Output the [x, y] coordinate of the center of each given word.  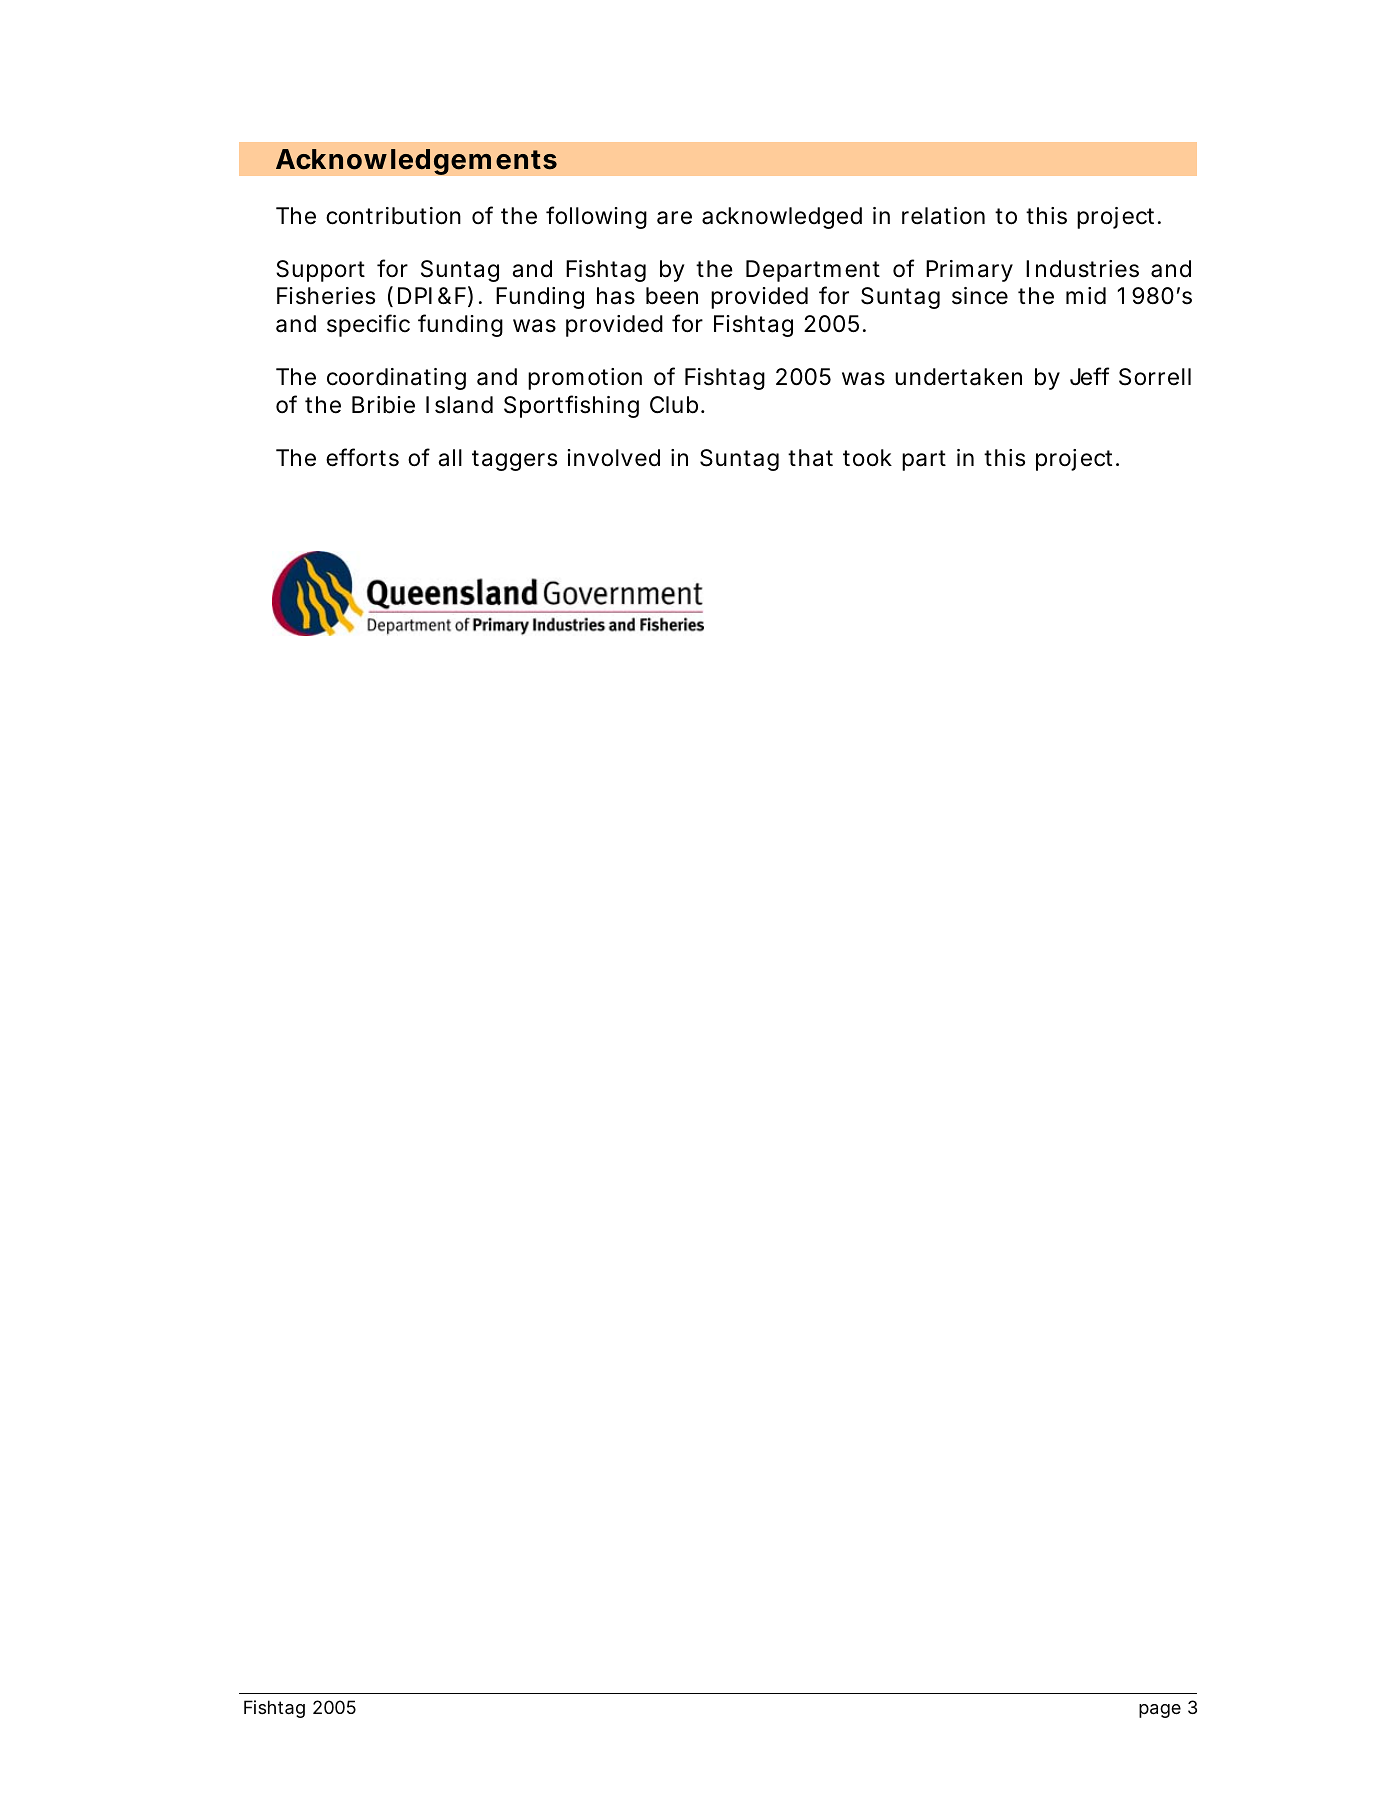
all [450, 458]
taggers [514, 460]
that [810, 458]
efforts [362, 457]
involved [613, 458]
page [1160, 1711]
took [867, 458]
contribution [393, 216]
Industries [1082, 269]
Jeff [1089, 376]
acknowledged [782, 218]
